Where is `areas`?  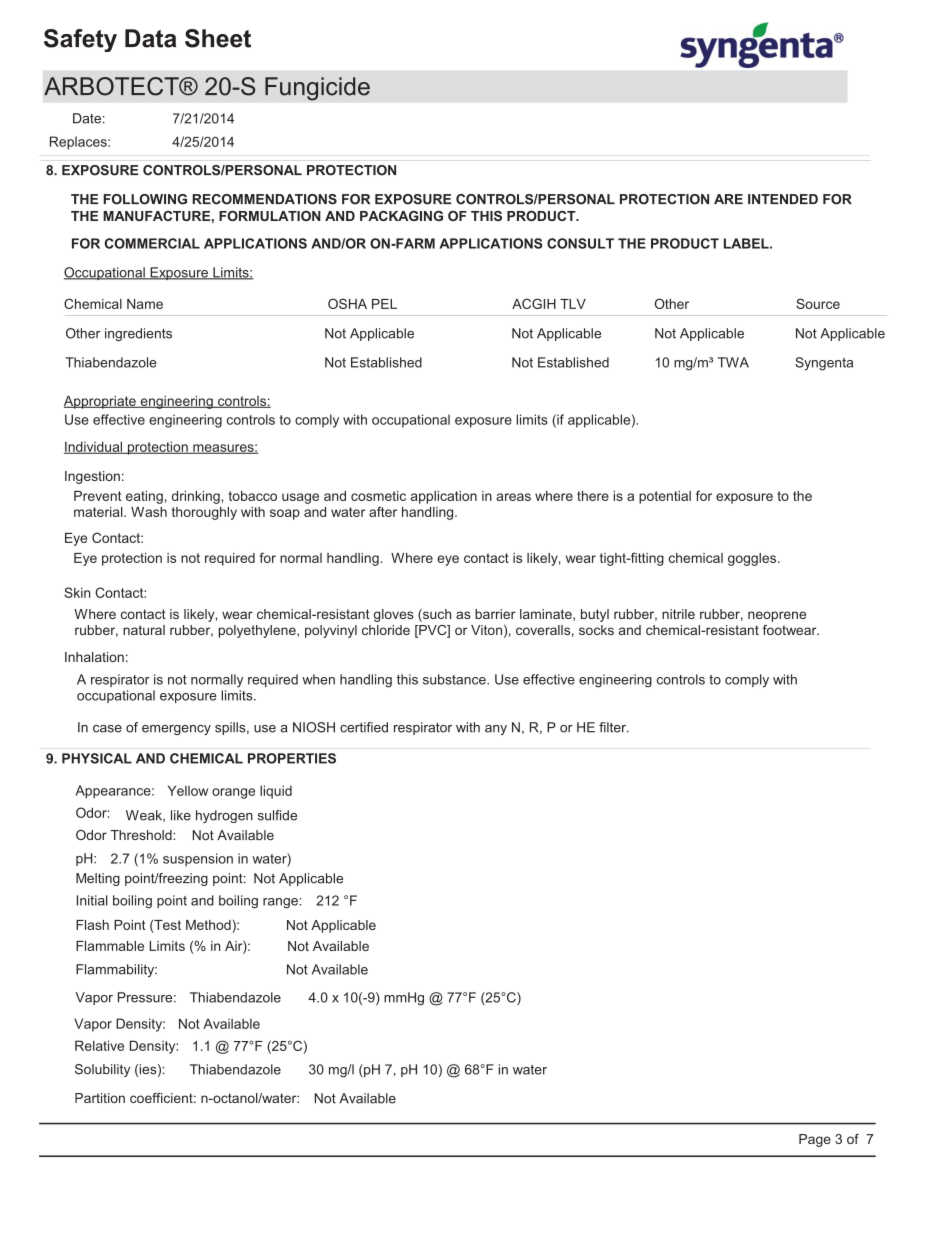 areas is located at coordinates (513, 497).
